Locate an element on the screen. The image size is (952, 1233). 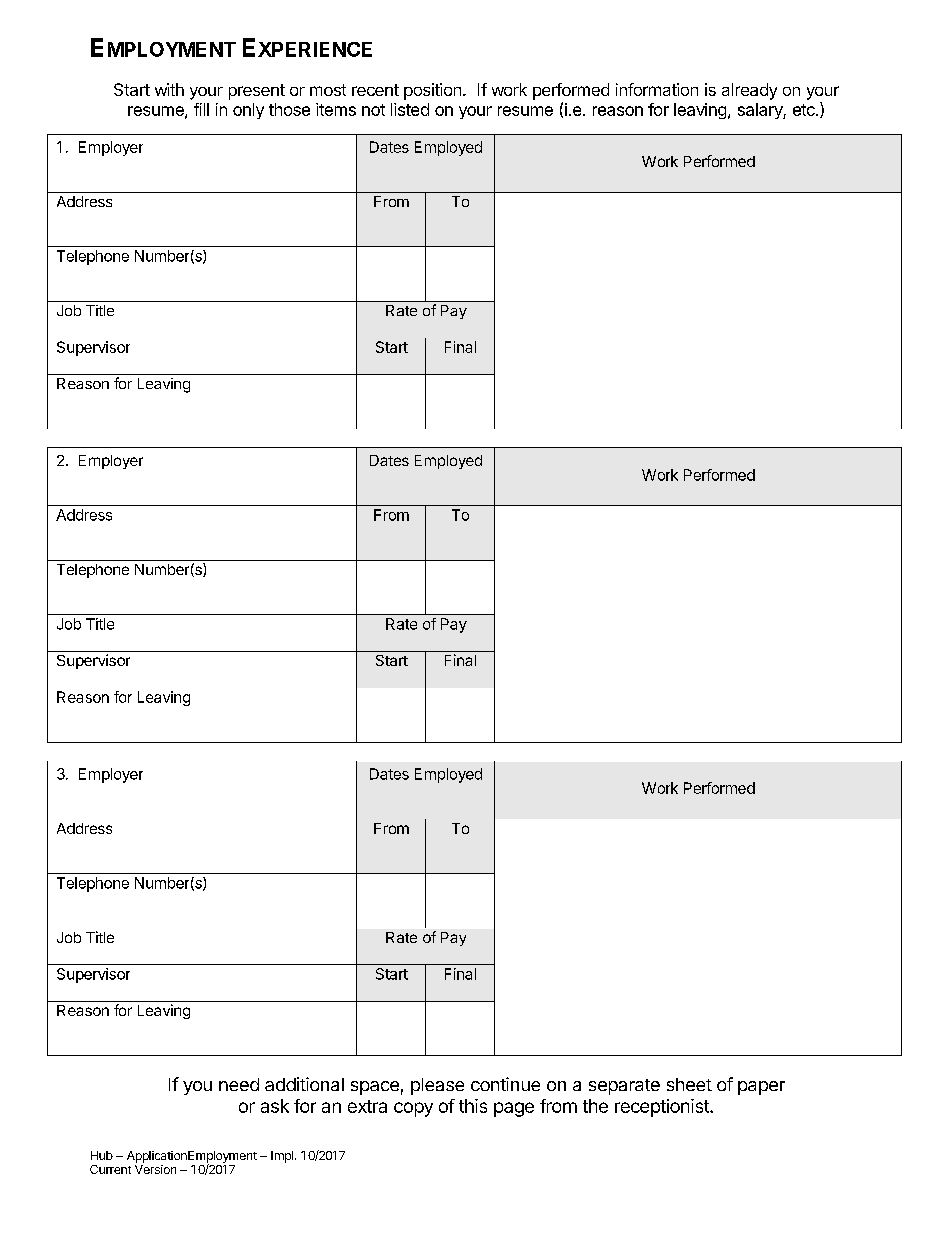
listed is located at coordinates (410, 109).
